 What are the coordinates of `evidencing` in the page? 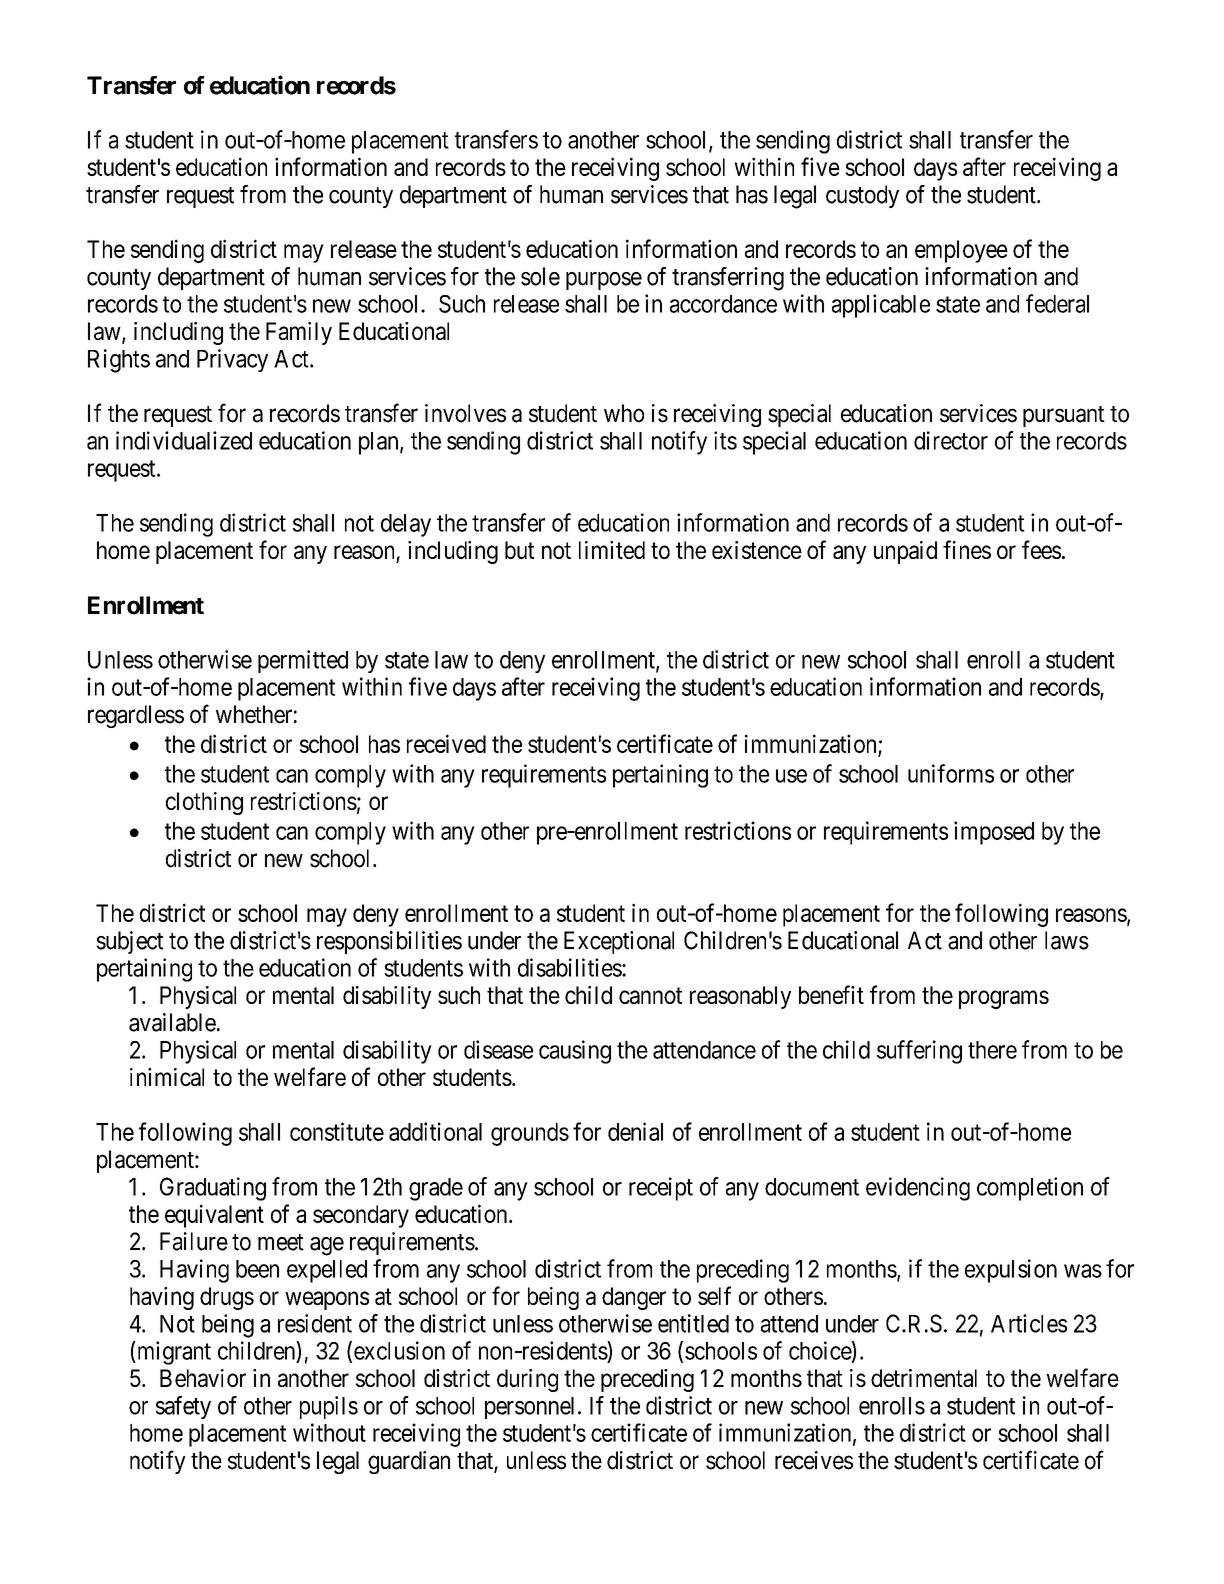 It's located at (918, 1189).
